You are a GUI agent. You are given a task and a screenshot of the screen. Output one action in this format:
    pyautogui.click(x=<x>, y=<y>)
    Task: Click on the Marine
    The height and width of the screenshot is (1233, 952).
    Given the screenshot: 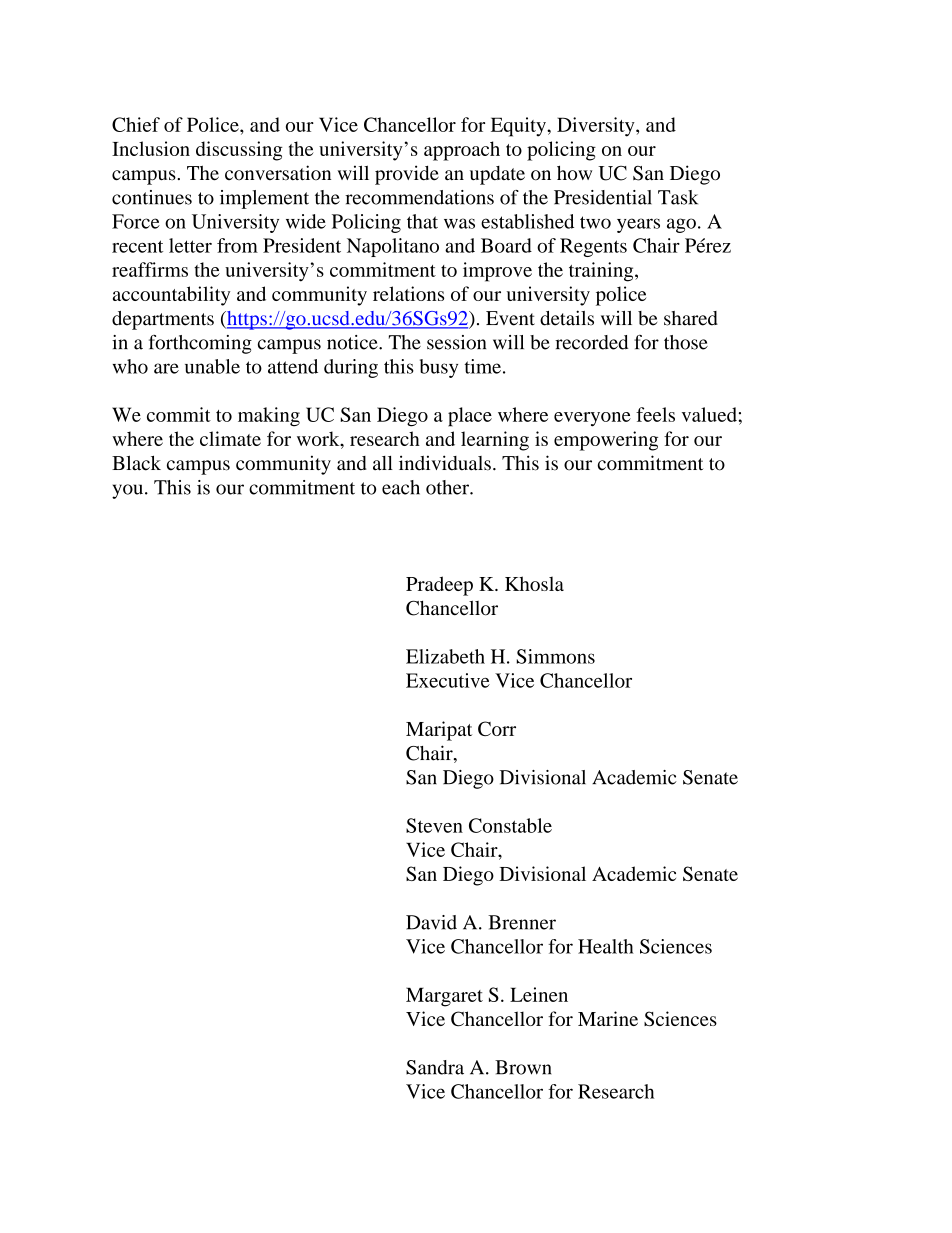 What is the action you would take?
    pyautogui.click(x=608, y=1018)
